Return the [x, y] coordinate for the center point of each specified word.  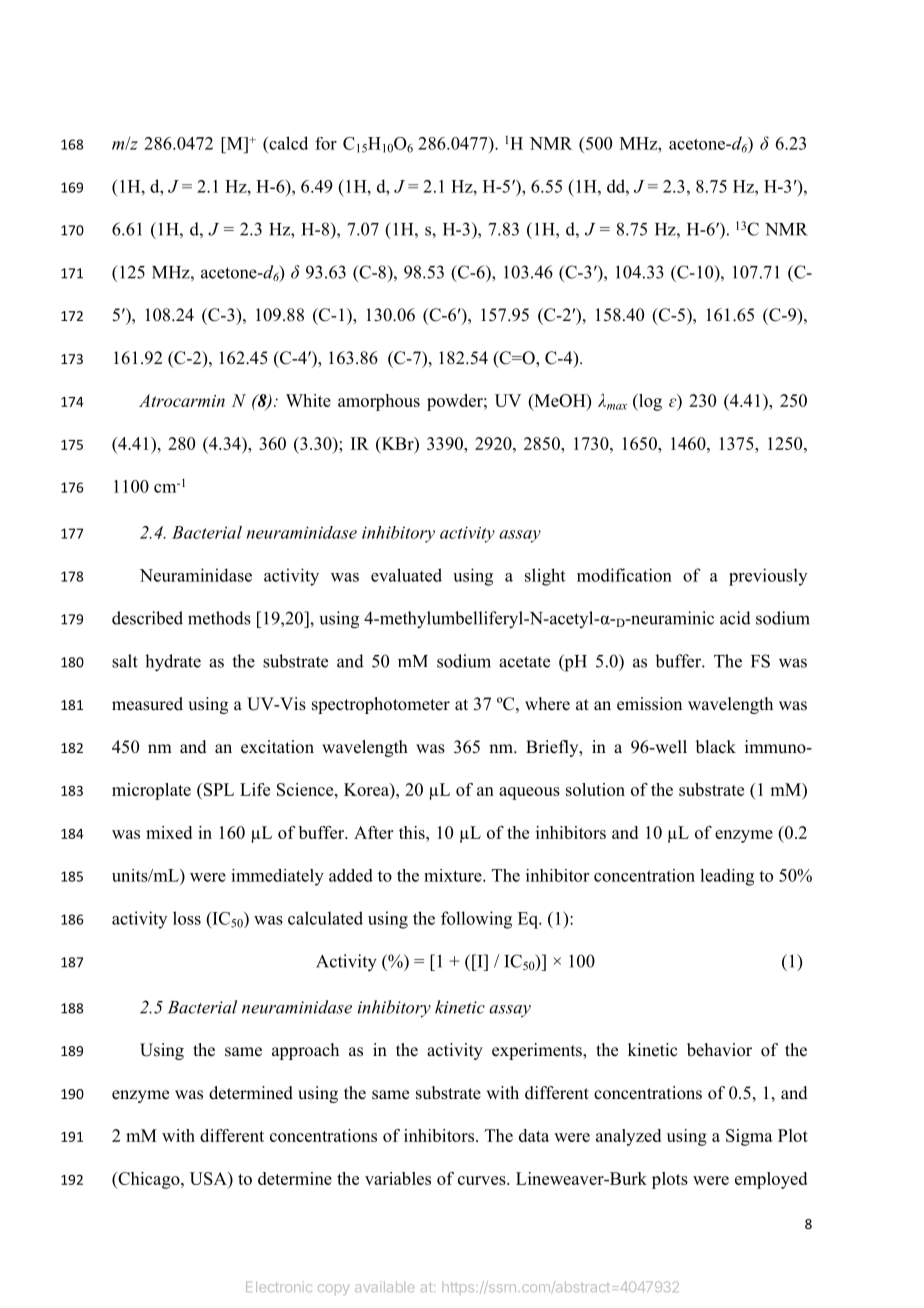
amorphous [379, 402]
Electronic [279, 1286]
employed [771, 1180]
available [384, 1286]
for [326, 143]
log [649, 402]
